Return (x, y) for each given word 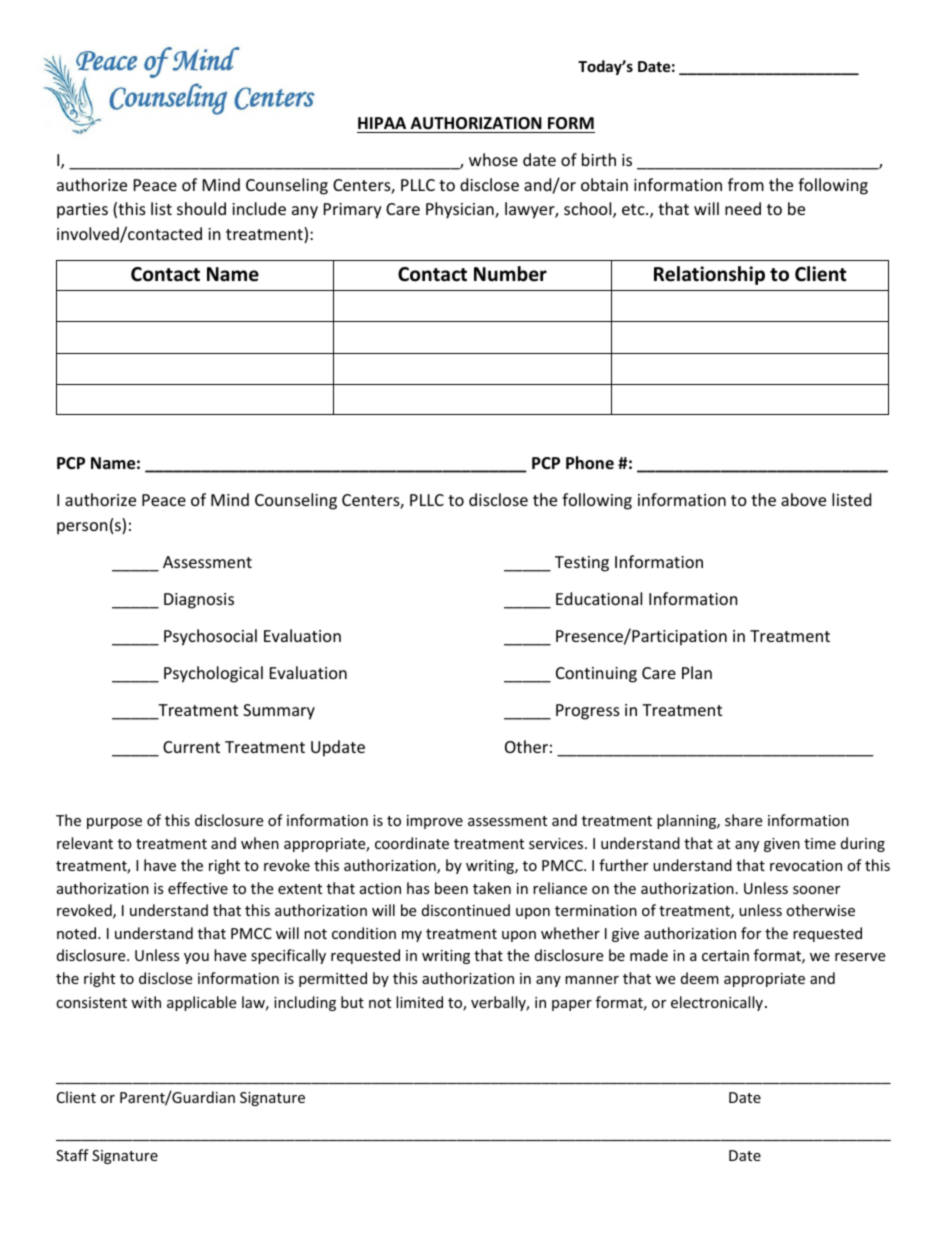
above (803, 499)
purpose (114, 823)
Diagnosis (199, 601)
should (201, 208)
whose (493, 159)
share (743, 820)
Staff (72, 1155)
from (746, 184)
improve (435, 822)
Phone (590, 463)
